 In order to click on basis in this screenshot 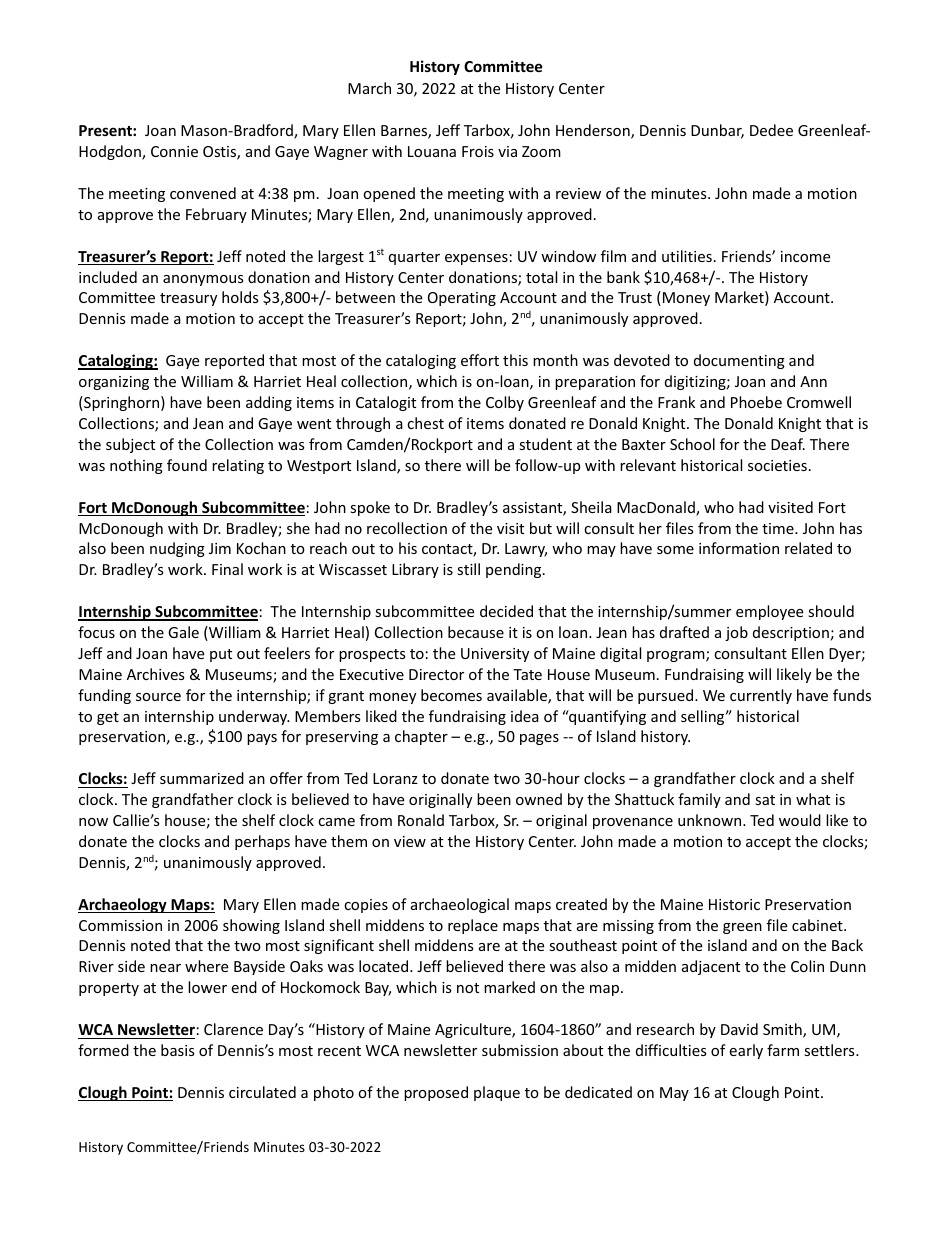, I will do `click(178, 1050)`.
